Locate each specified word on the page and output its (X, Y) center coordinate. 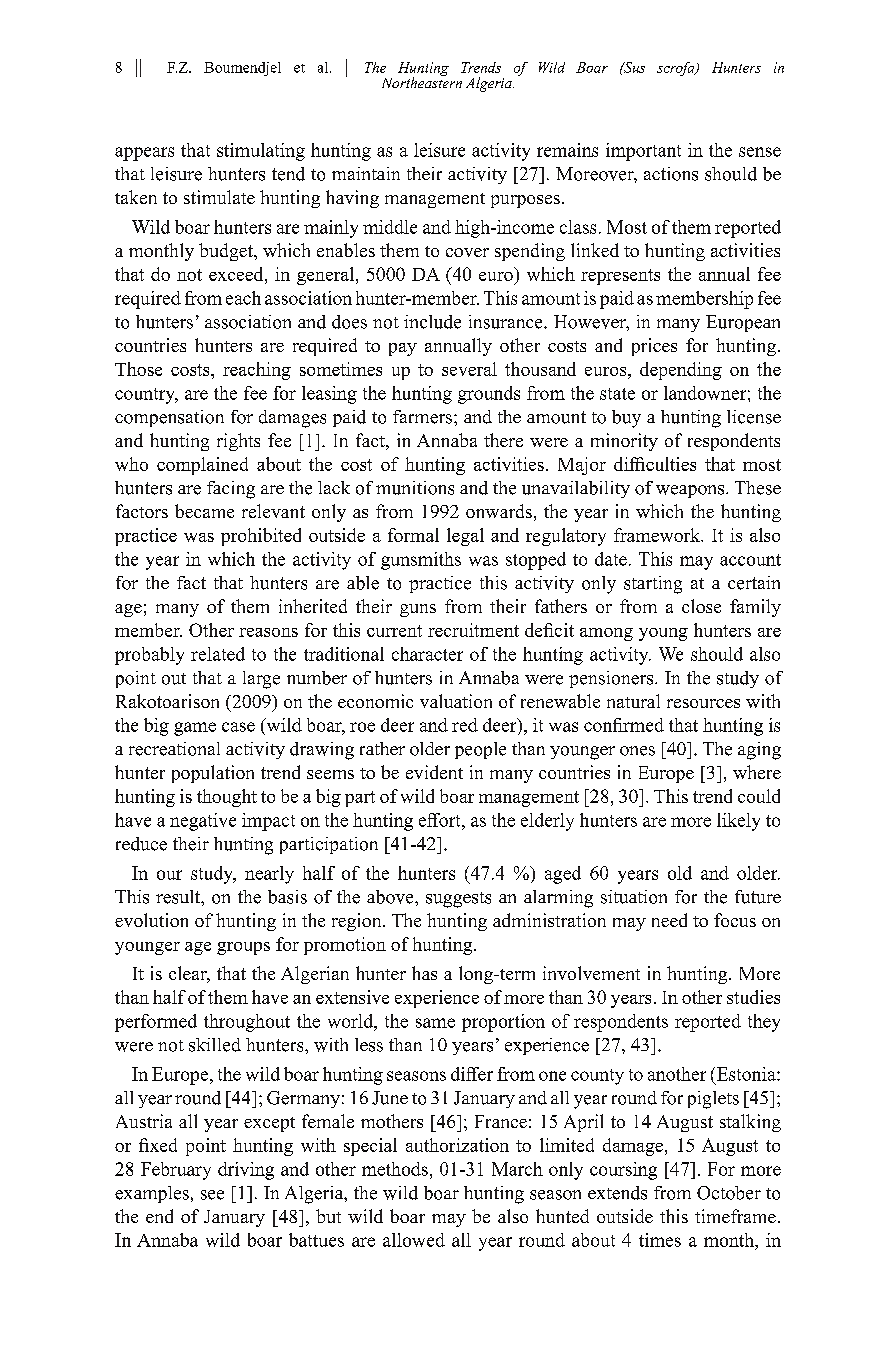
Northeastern (422, 81)
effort (441, 820)
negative (203, 822)
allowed (414, 1240)
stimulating (261, 152)
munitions (415, 488)
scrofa (677, 69)
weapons (691, 491)
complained (202, 466)
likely (738, 822)
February (176, 1171)
